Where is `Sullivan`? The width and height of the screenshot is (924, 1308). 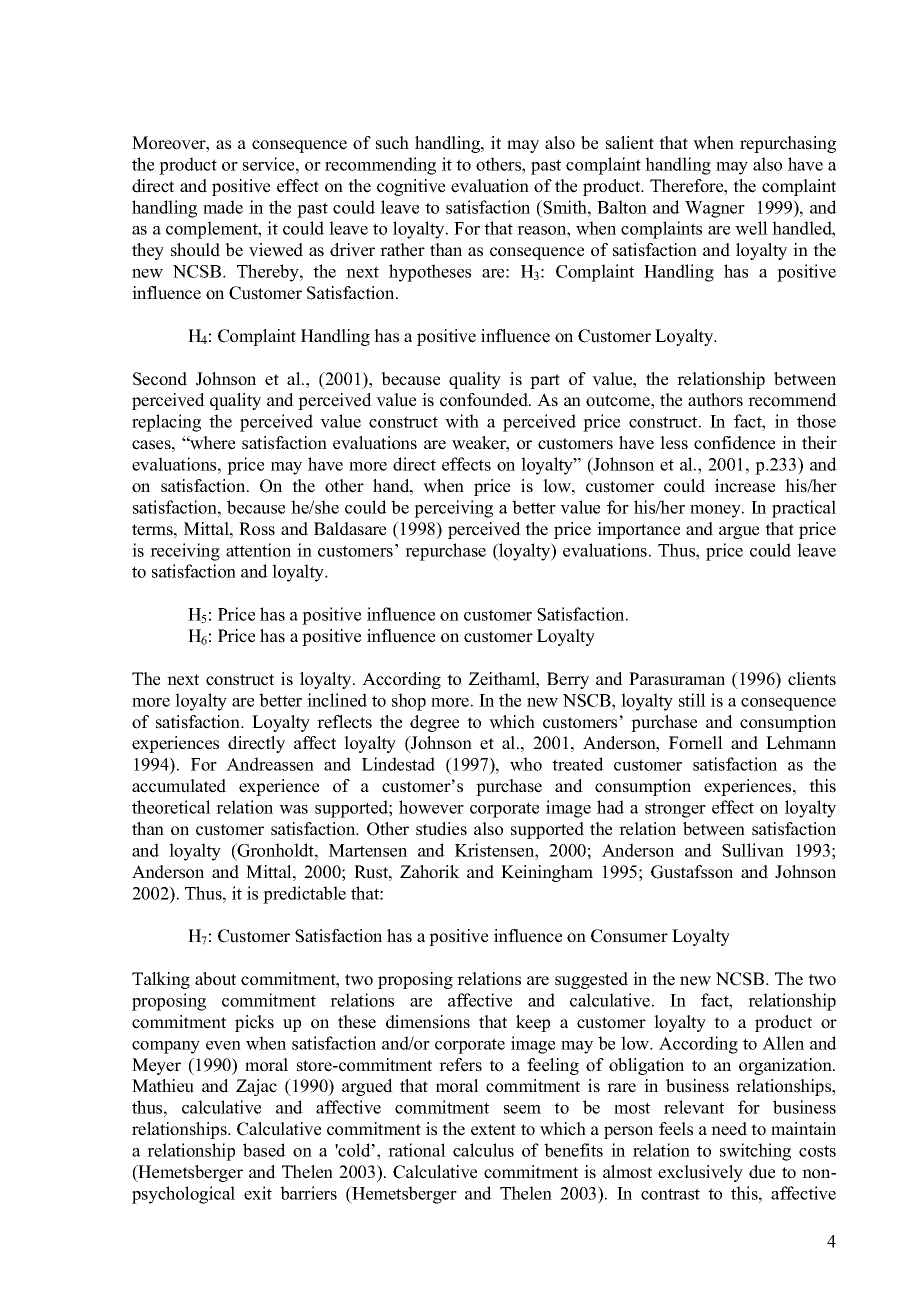
Sullivan is located at coordinates (753, 850).
